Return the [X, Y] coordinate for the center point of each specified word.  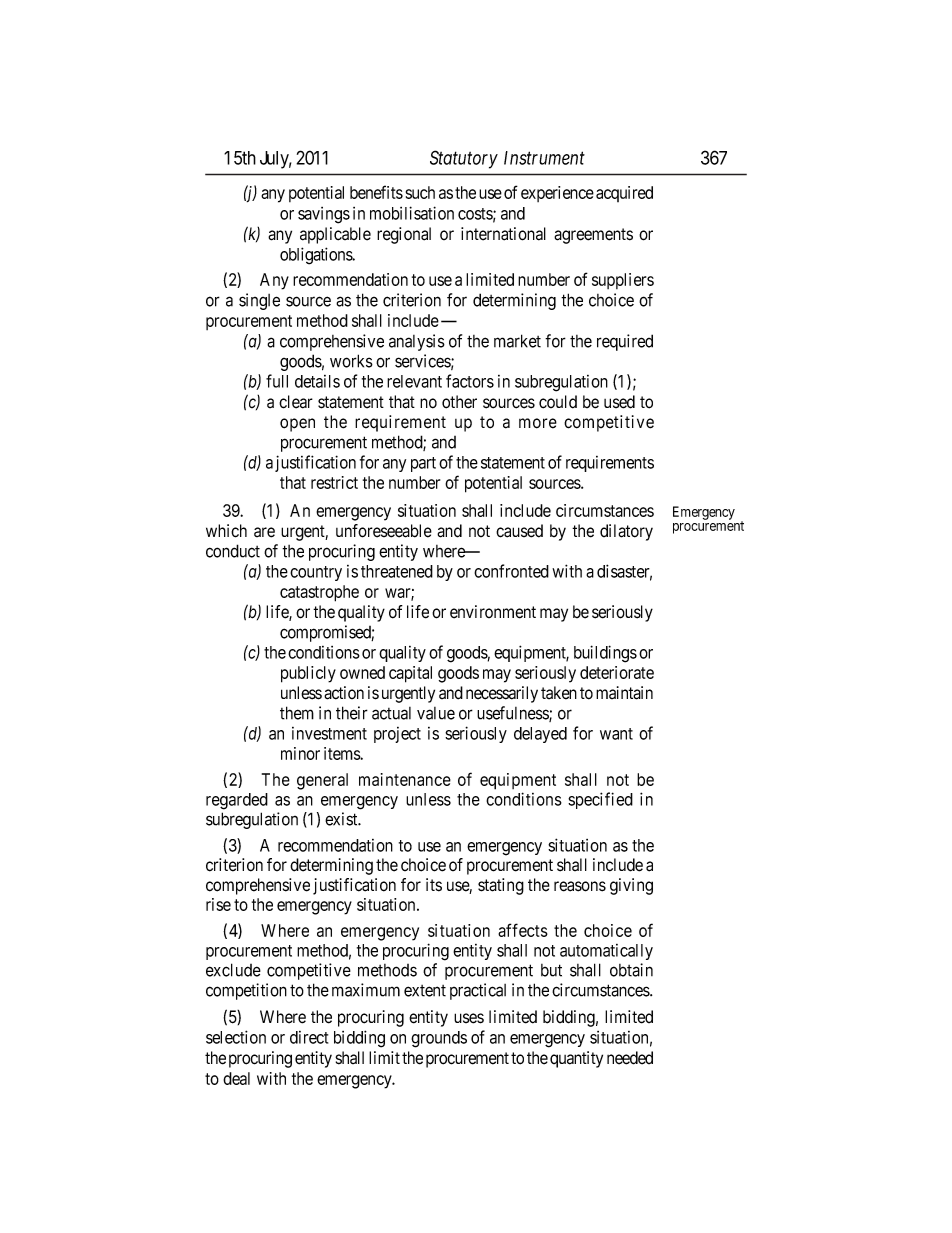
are [264, 532]
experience [557, 194]
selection [236, 1037]
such [420, 192]
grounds [439, 1039]
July [275, 160]
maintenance [405, 779]
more [538, 423]
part [423, 464]
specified [600, 800]
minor [300, 753]
